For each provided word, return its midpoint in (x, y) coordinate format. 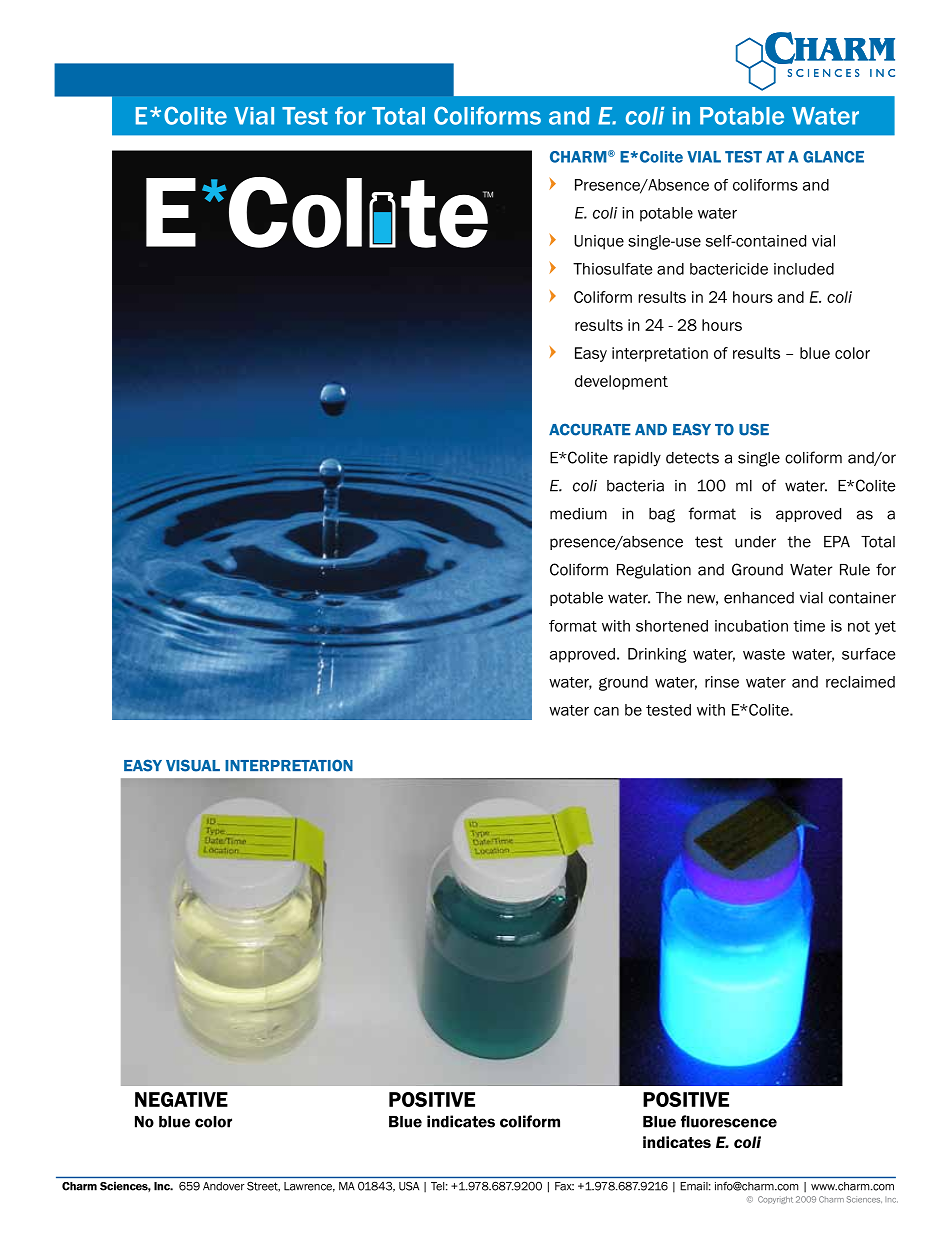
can (606, 711)
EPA (837, 542)
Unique (599, 242)
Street (263, 1186)
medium (578, 514)
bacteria (635, 486)
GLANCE (833, 157)
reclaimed (860, 682)
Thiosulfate (612, 269)
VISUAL (193, 765)
